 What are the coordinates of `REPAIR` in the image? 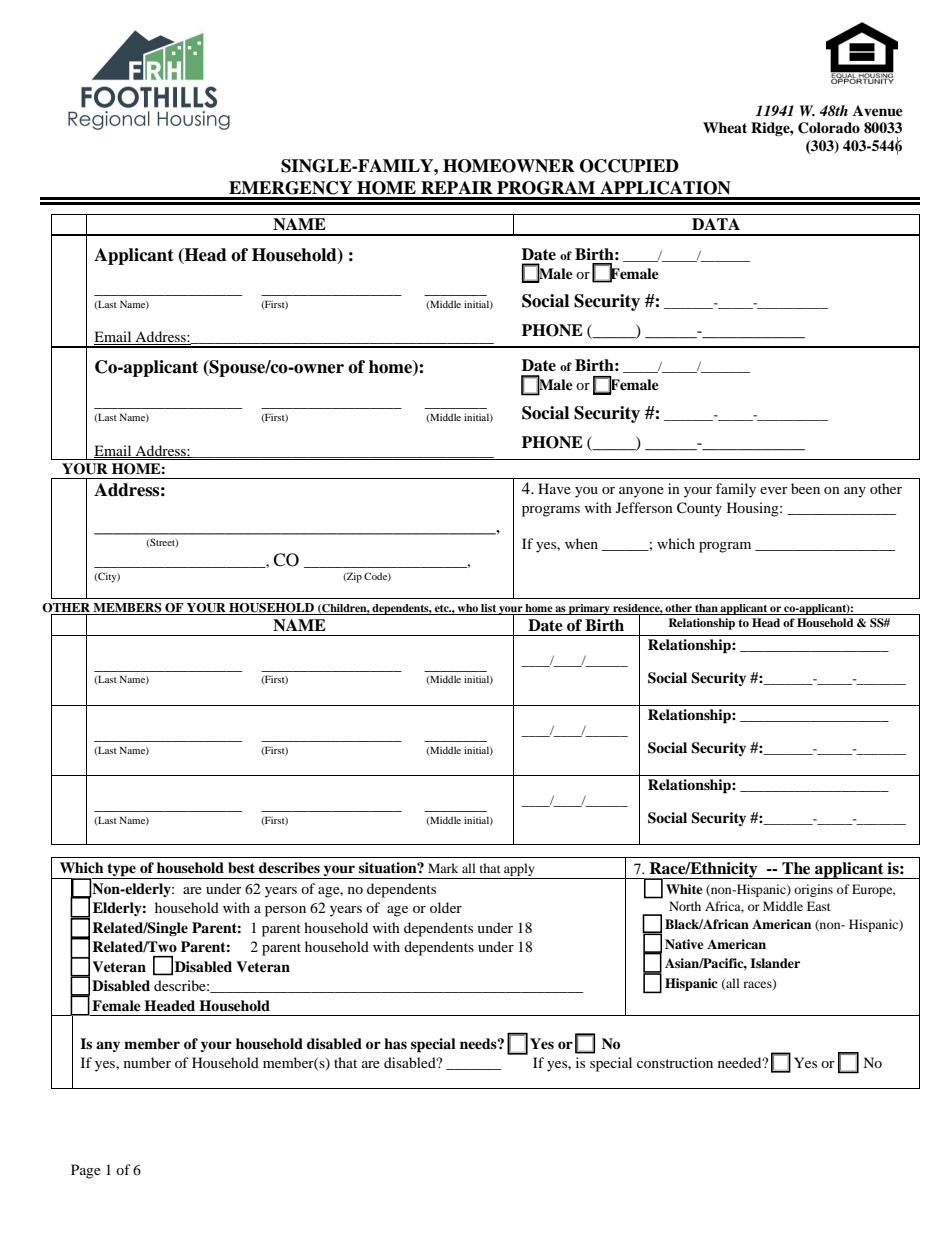 It's located at (457, 187).
